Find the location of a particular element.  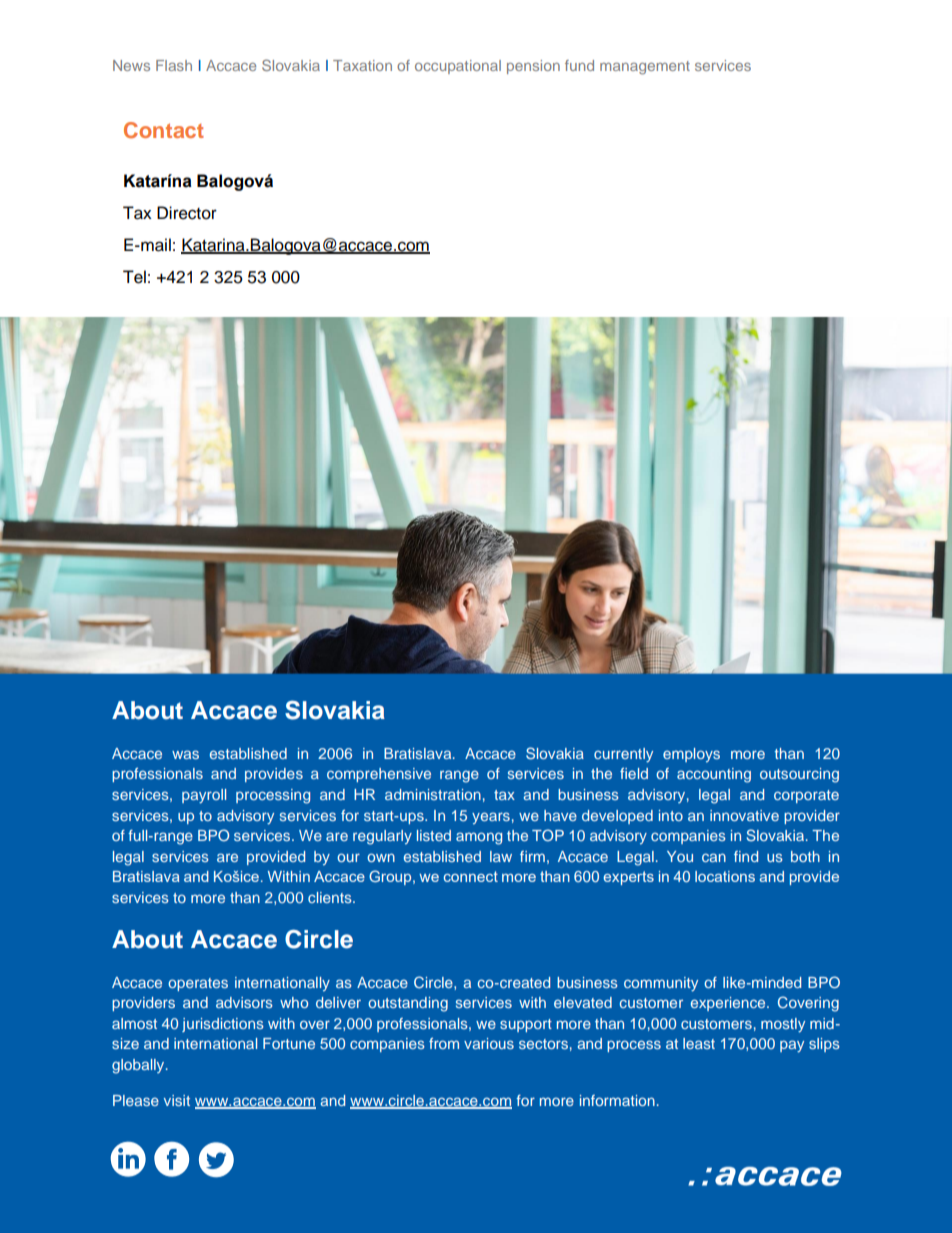

occupational is located at coordinates (458, 67).
